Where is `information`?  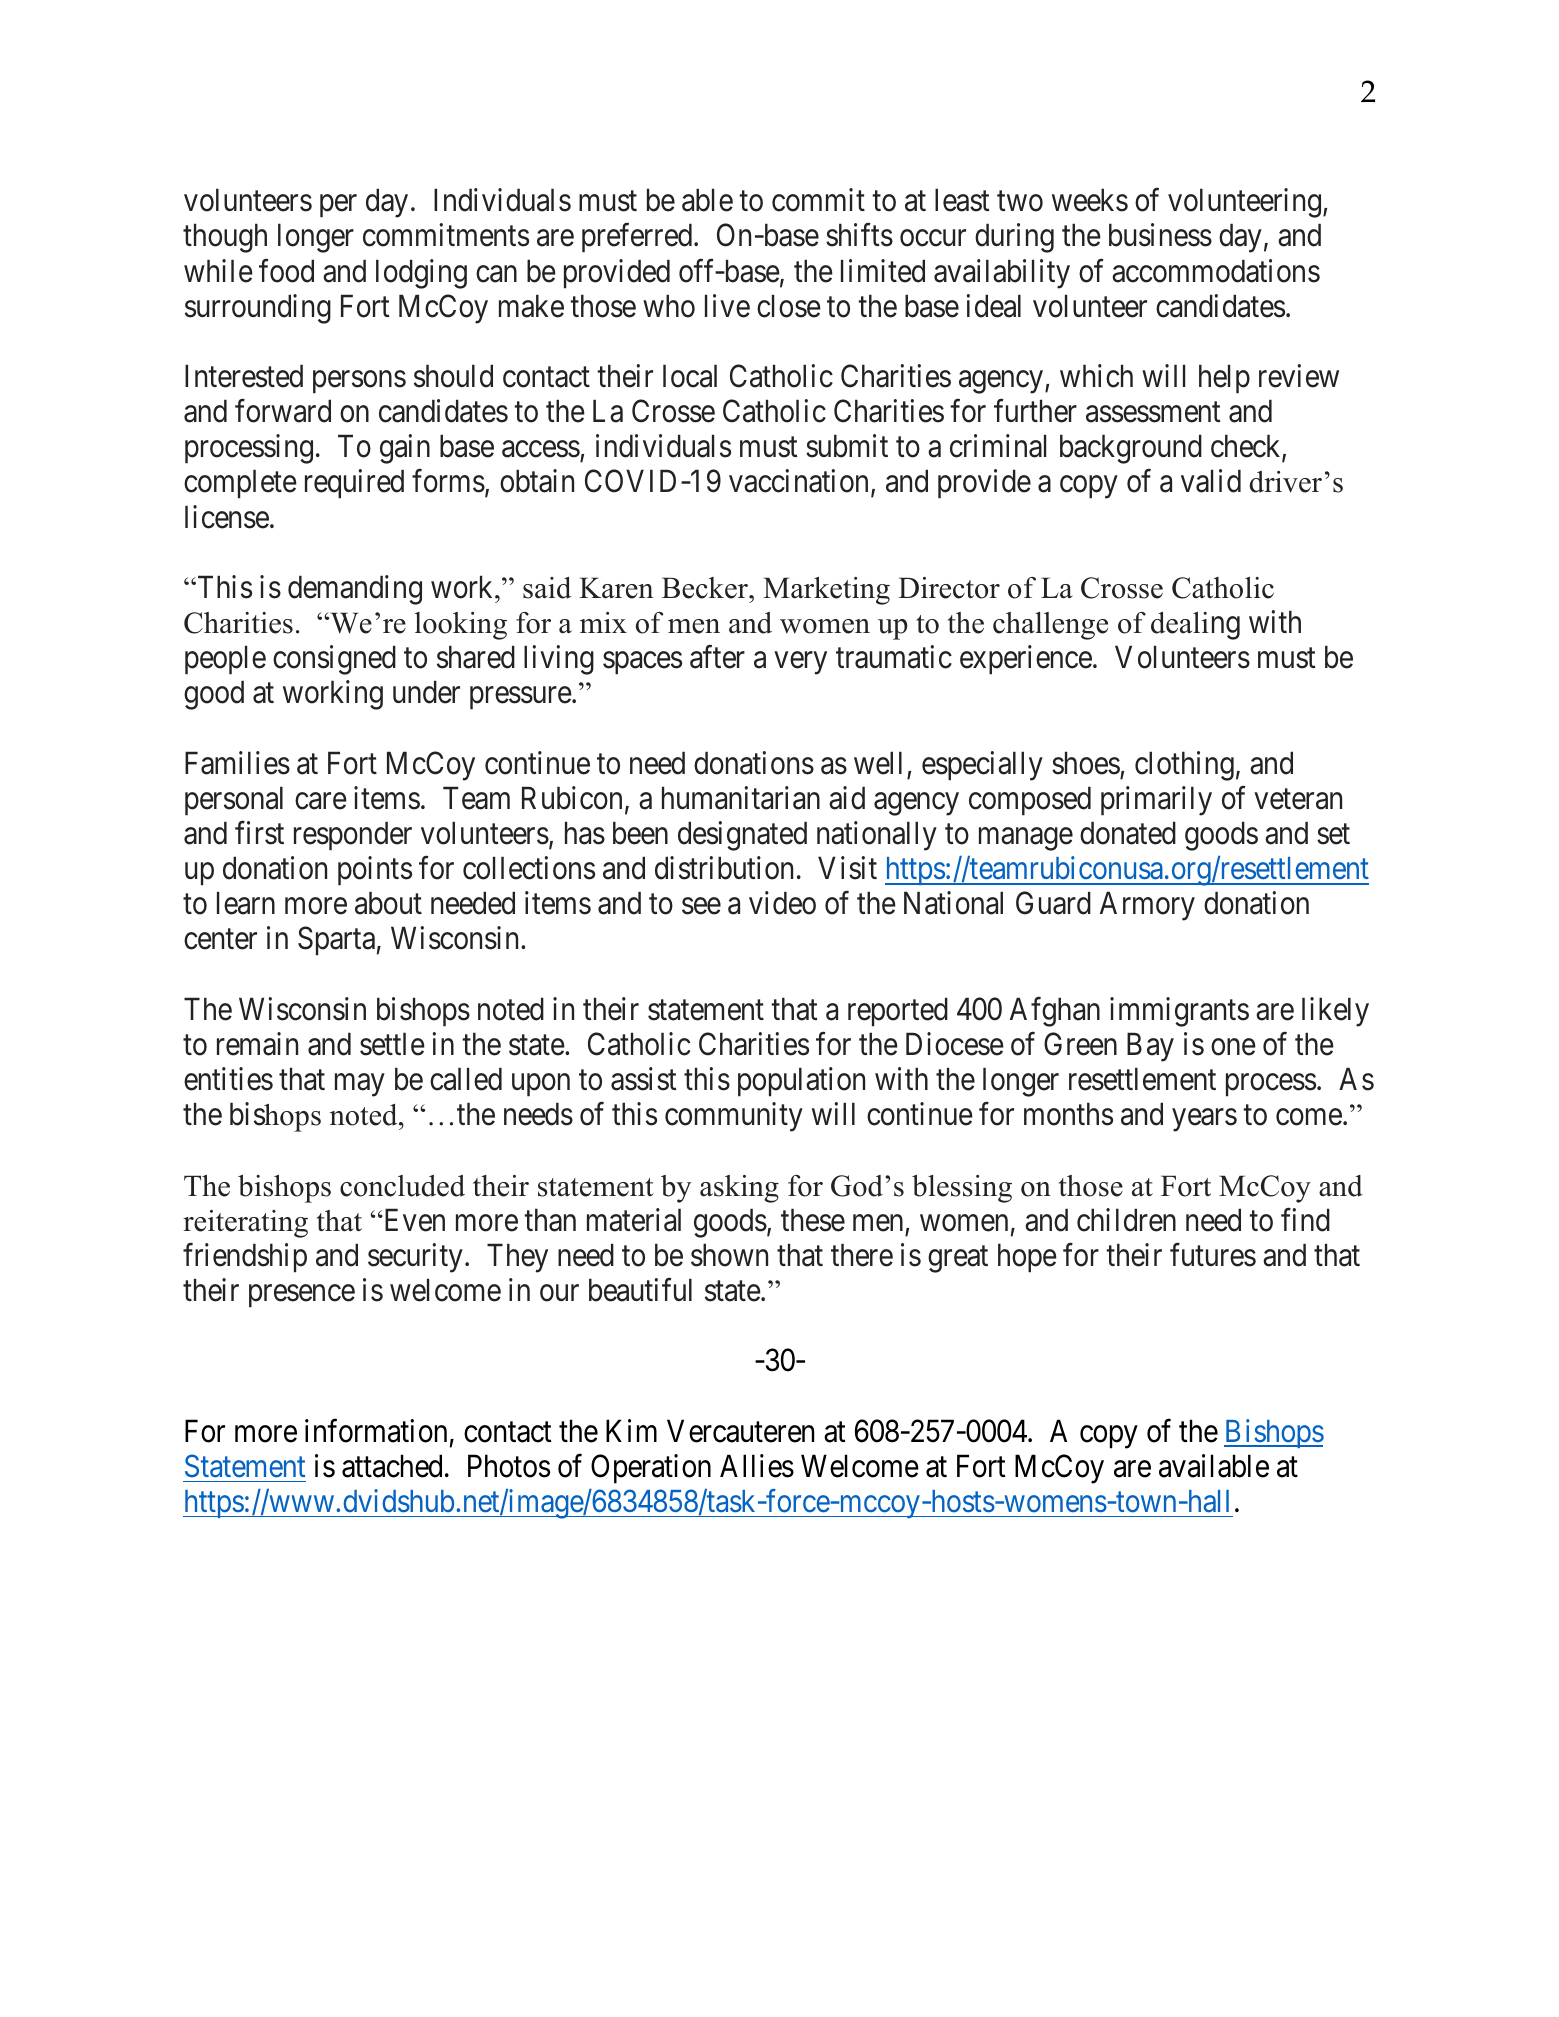 information is located at coordinates (376, 1431).
